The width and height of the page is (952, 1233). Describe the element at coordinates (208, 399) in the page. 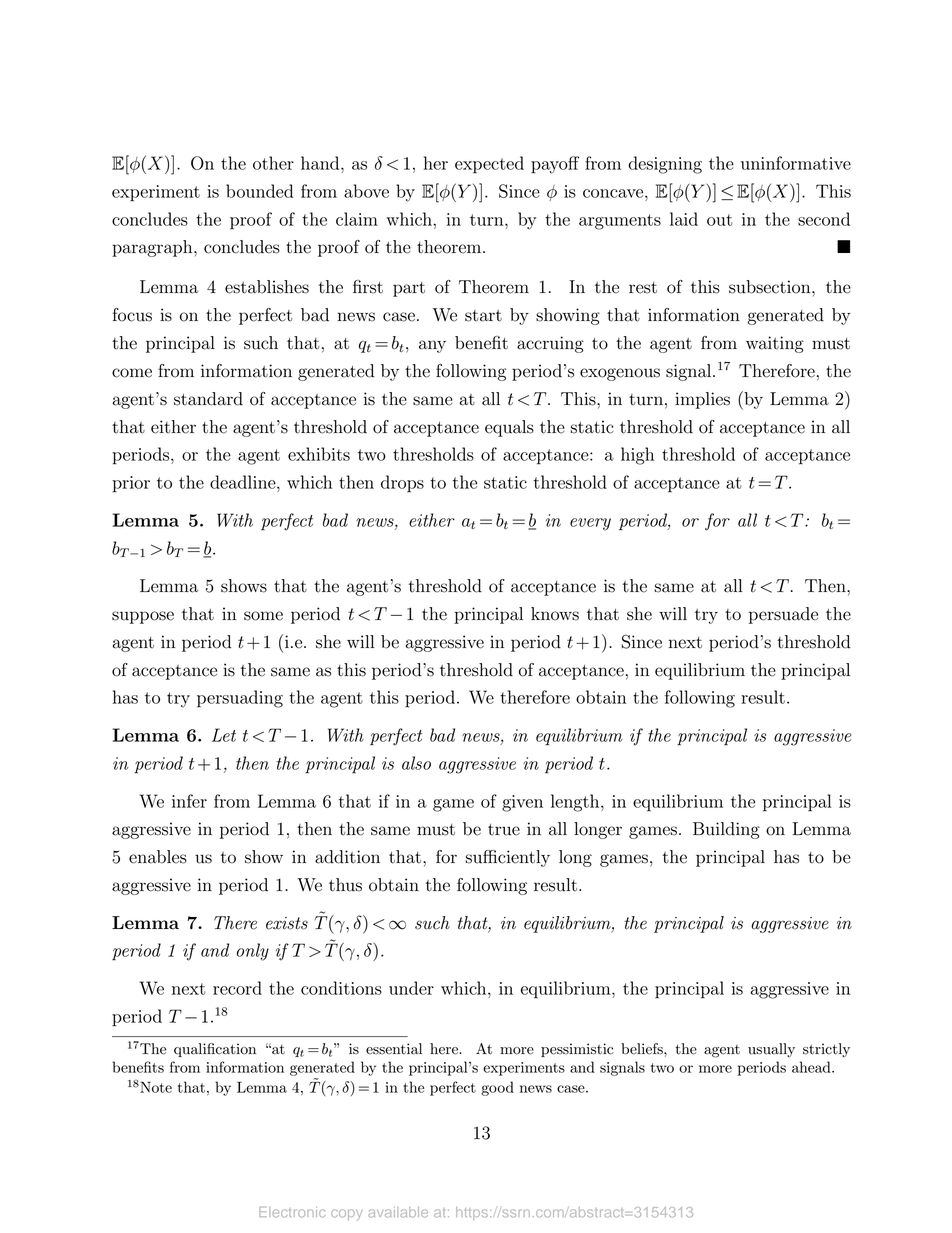

I see `standard` at that location.
